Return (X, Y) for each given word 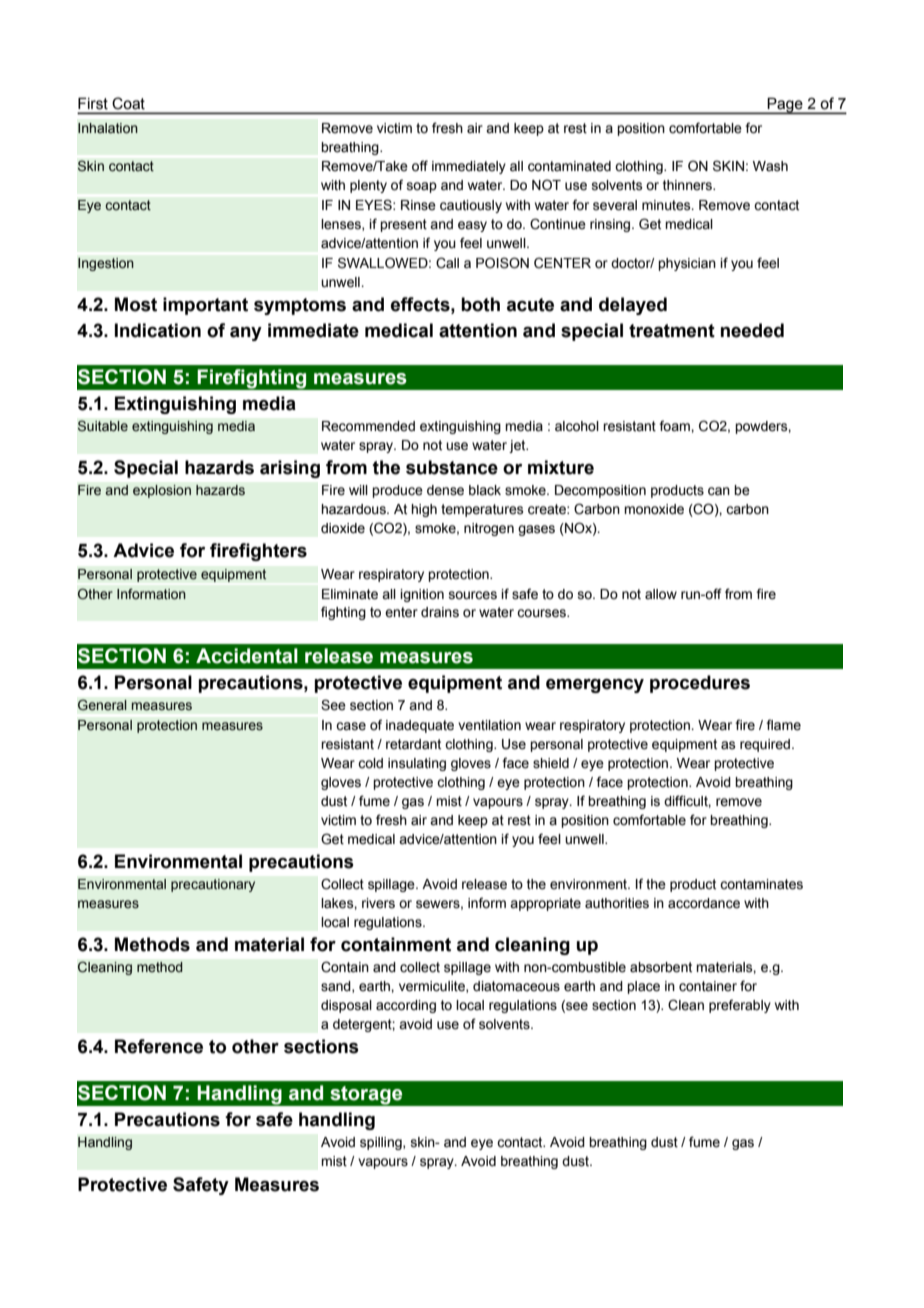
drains (440, 612)
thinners (689, 185)
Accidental (247, 656)
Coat (128, 103)
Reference (159, 1046)
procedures (700, 684)
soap (422, 187)
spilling (382, 1143)
